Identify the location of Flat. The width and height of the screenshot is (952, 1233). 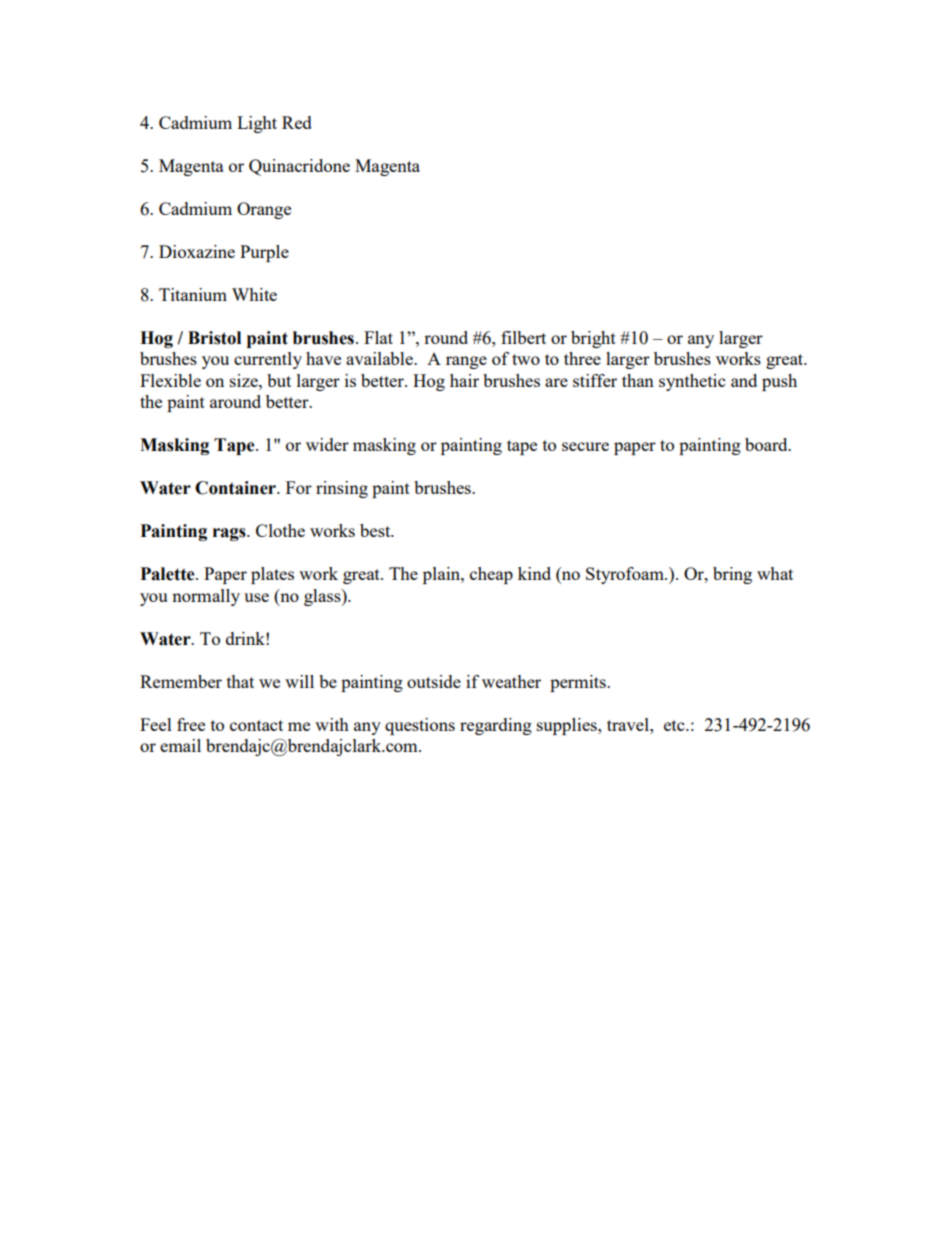
(378, 337).
